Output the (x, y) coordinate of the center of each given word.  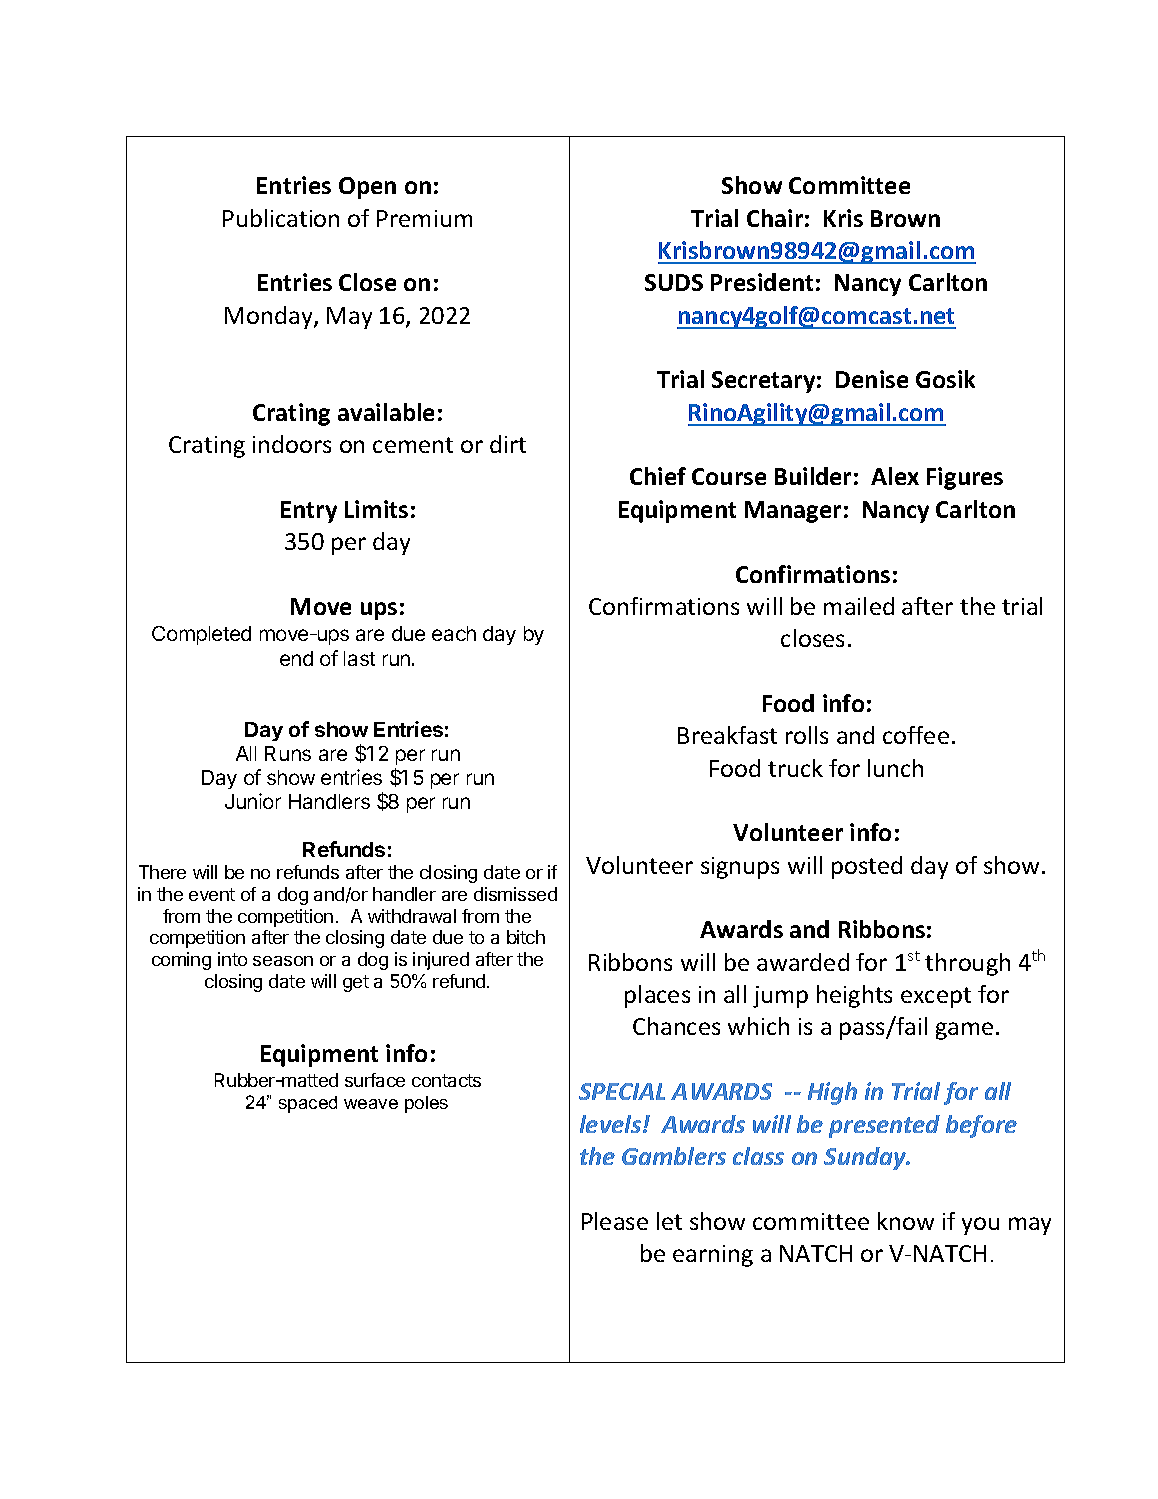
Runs (288, 753)
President (762, 282)
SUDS (674, 282)
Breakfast (727, 735)
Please (615, 1221)
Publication (281, 218)
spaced (308, 1104)
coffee (916, 735)
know (906, 1221)
